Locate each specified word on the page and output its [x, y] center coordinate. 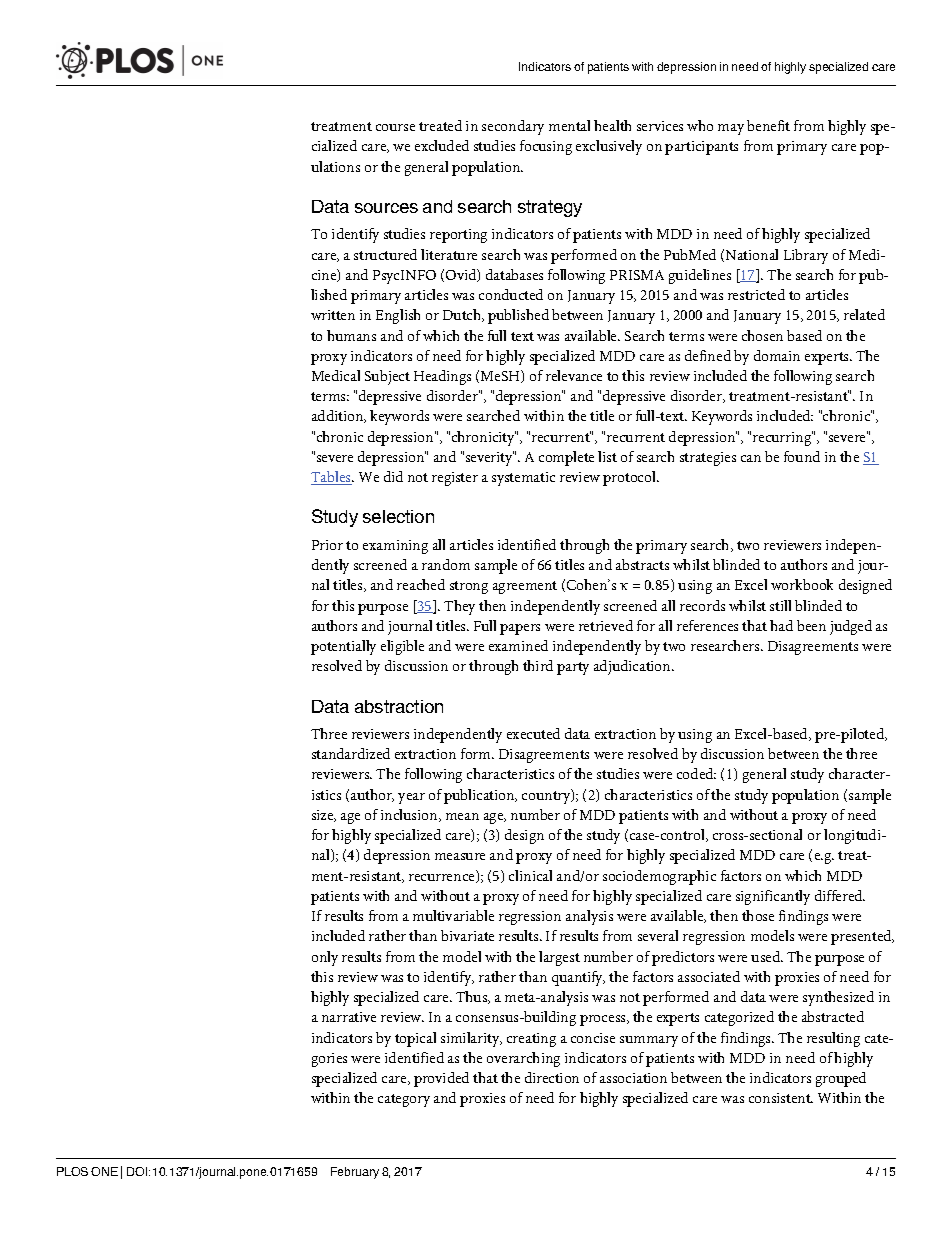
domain [777, 355]
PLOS [72, 1171]
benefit [768, 125]
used [767, 956]
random [446, 564]
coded [696, 773]
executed [533, 733]
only [325, 958]
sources [386, 208]
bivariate [467, 935]
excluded [442, 145]
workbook [802, 584]
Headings [442, 377]
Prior [327, 545]
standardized [351, 753]
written [333, 315]
